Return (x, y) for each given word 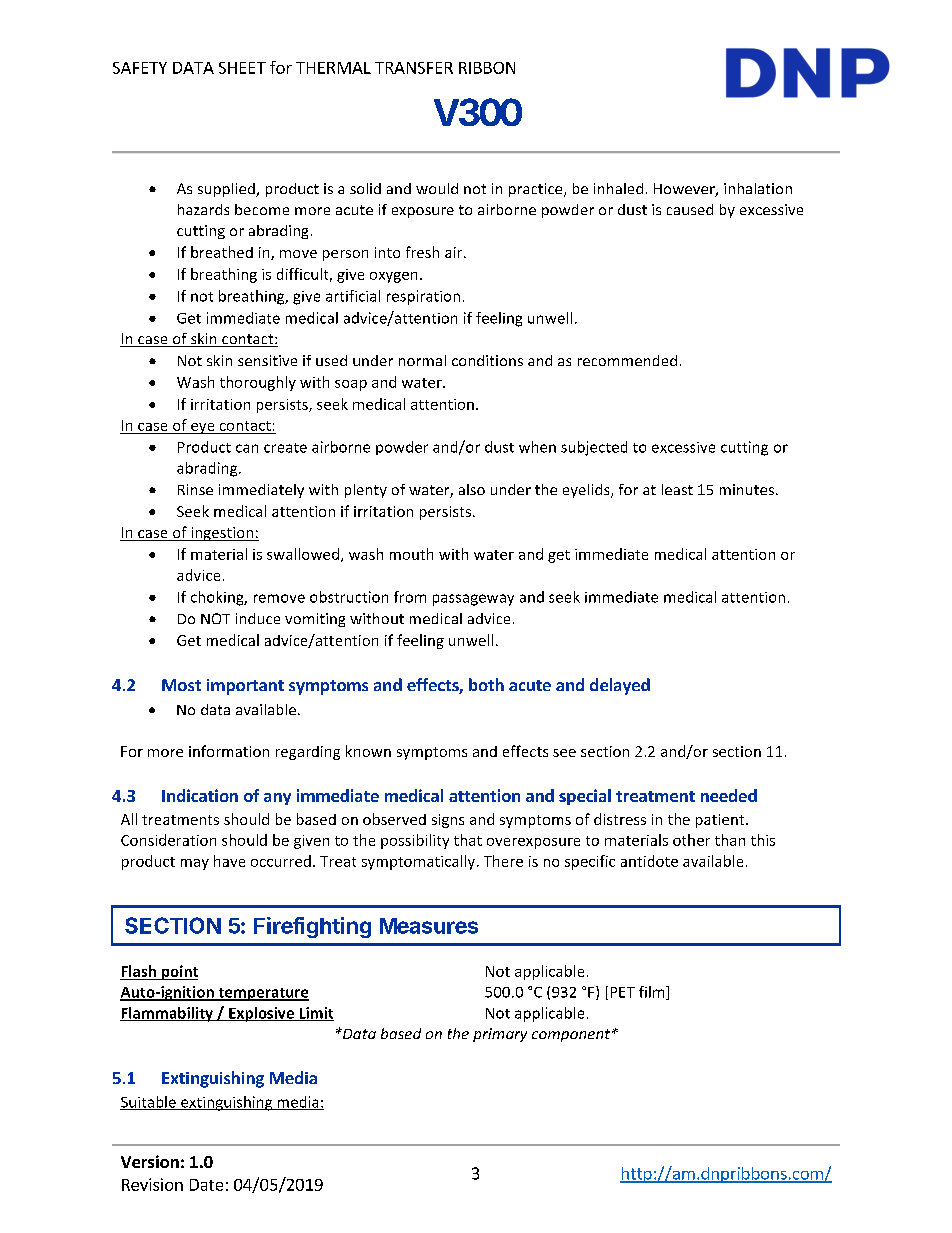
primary (500, 1035)
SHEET (242, 68)
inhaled (618, 188)
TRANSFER (414, 68)
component (572, 1035)
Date (206, 1185)
